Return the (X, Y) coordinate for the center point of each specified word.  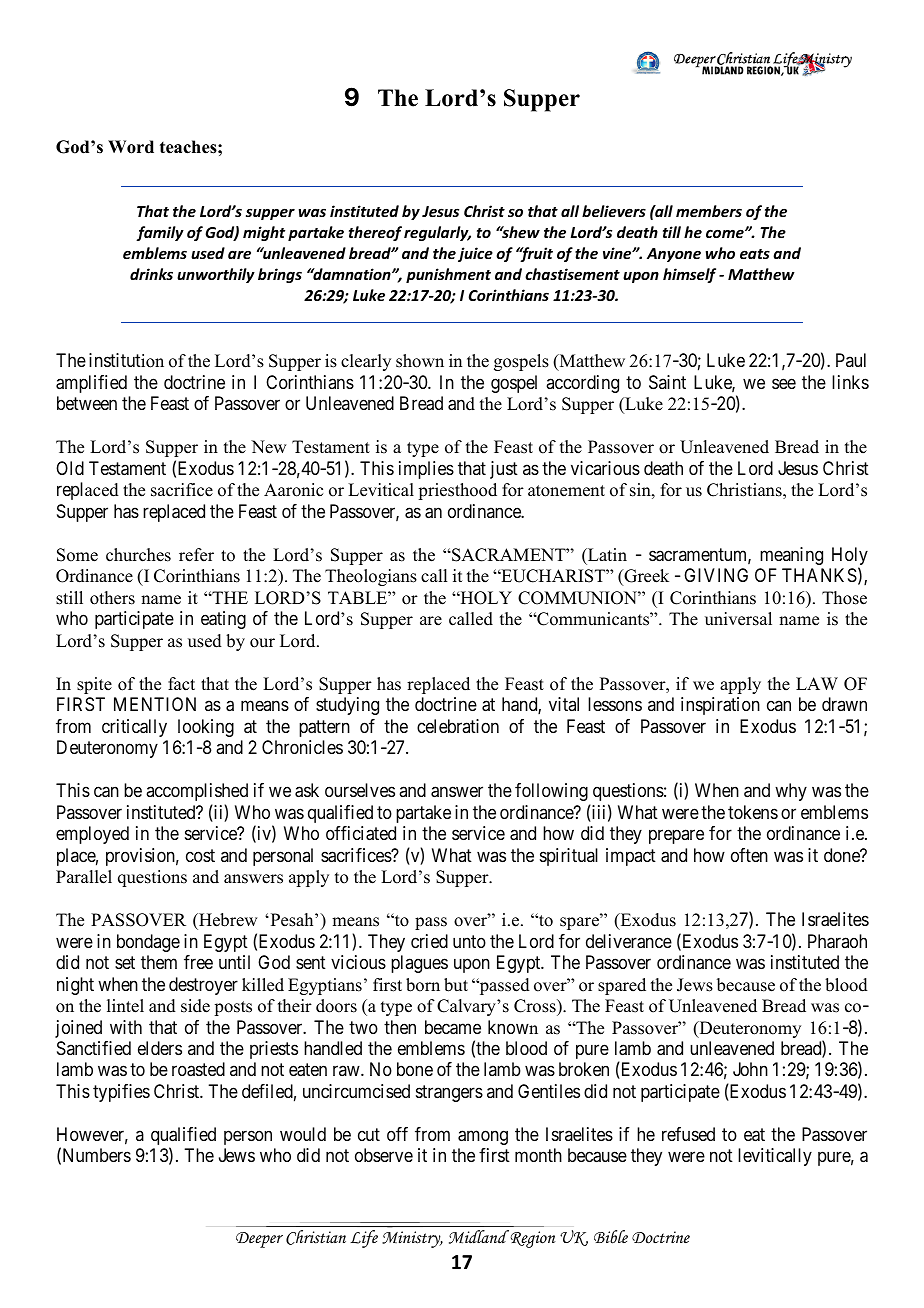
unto (469, 941)
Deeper (259, 1240)
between (87, 403)
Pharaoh (837, 941)
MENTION (155, 704)
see (784, 383)
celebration (458, 726)
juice (475, 254)
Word (131, 147)
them (159, 962)
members (709, 211)
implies (426, 470)
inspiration (720, 706)
